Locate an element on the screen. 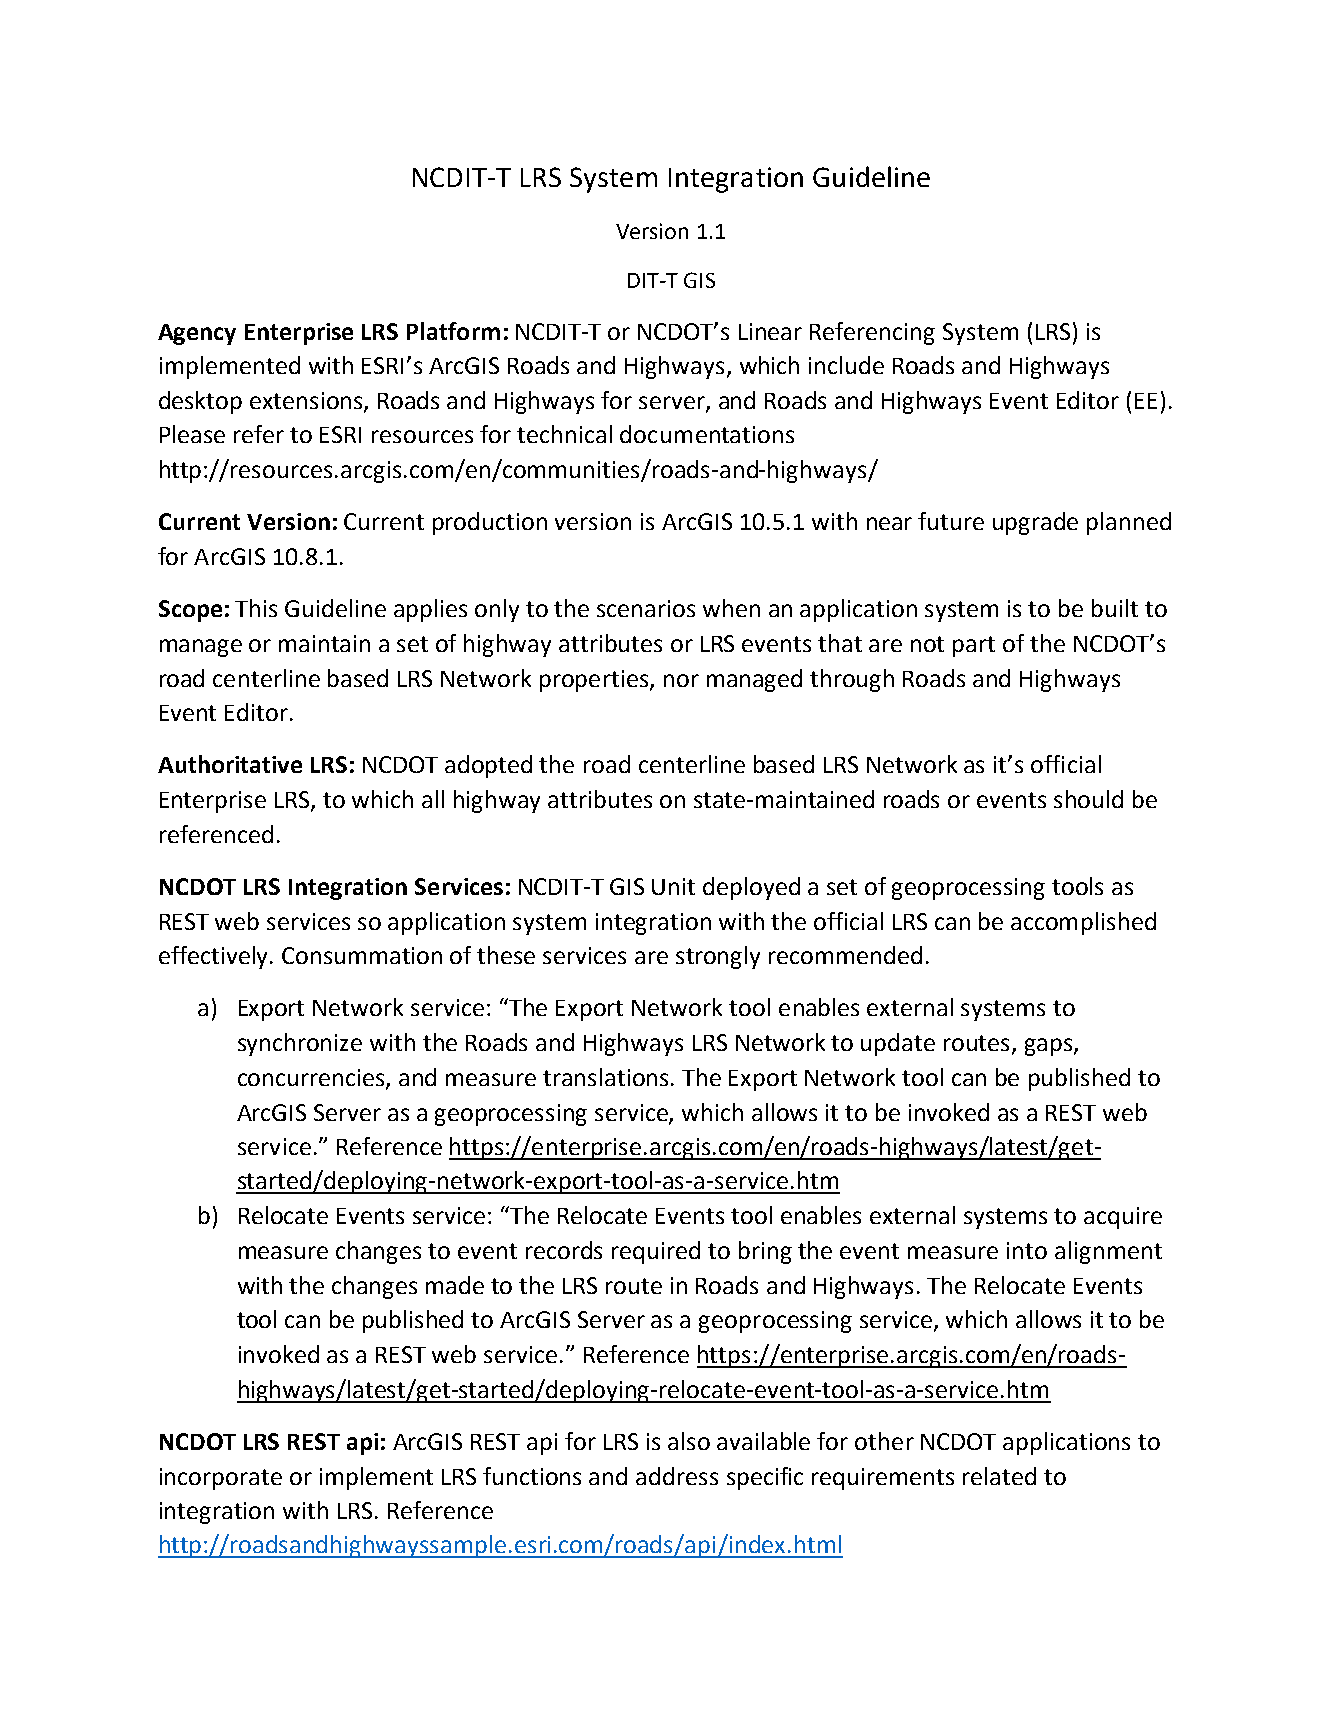 The height and width of the screenshot is (1736, 1342). Agency is located at coordinates (197, 334).
